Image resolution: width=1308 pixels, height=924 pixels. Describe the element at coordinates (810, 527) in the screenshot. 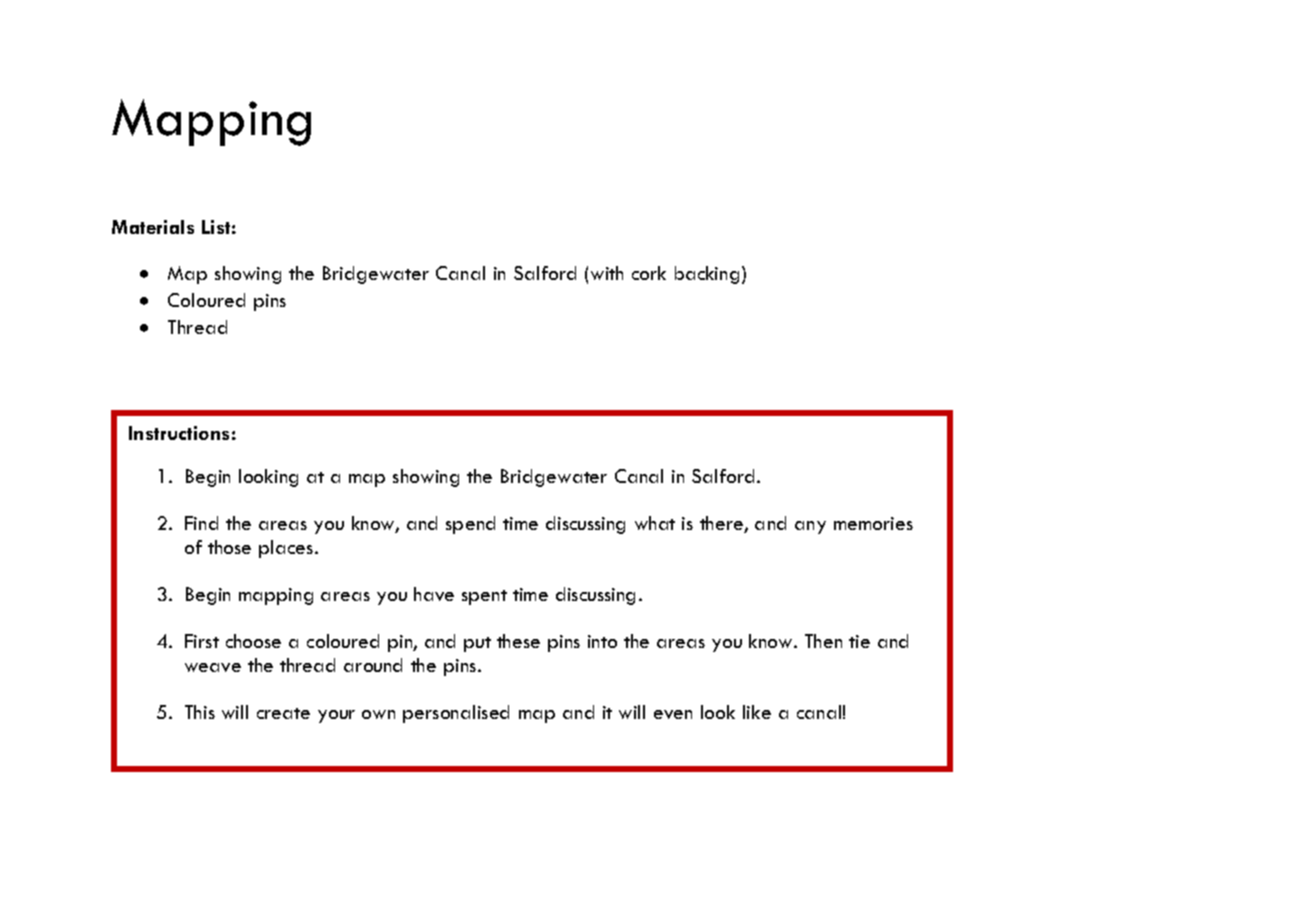

I see `any` at that location.
